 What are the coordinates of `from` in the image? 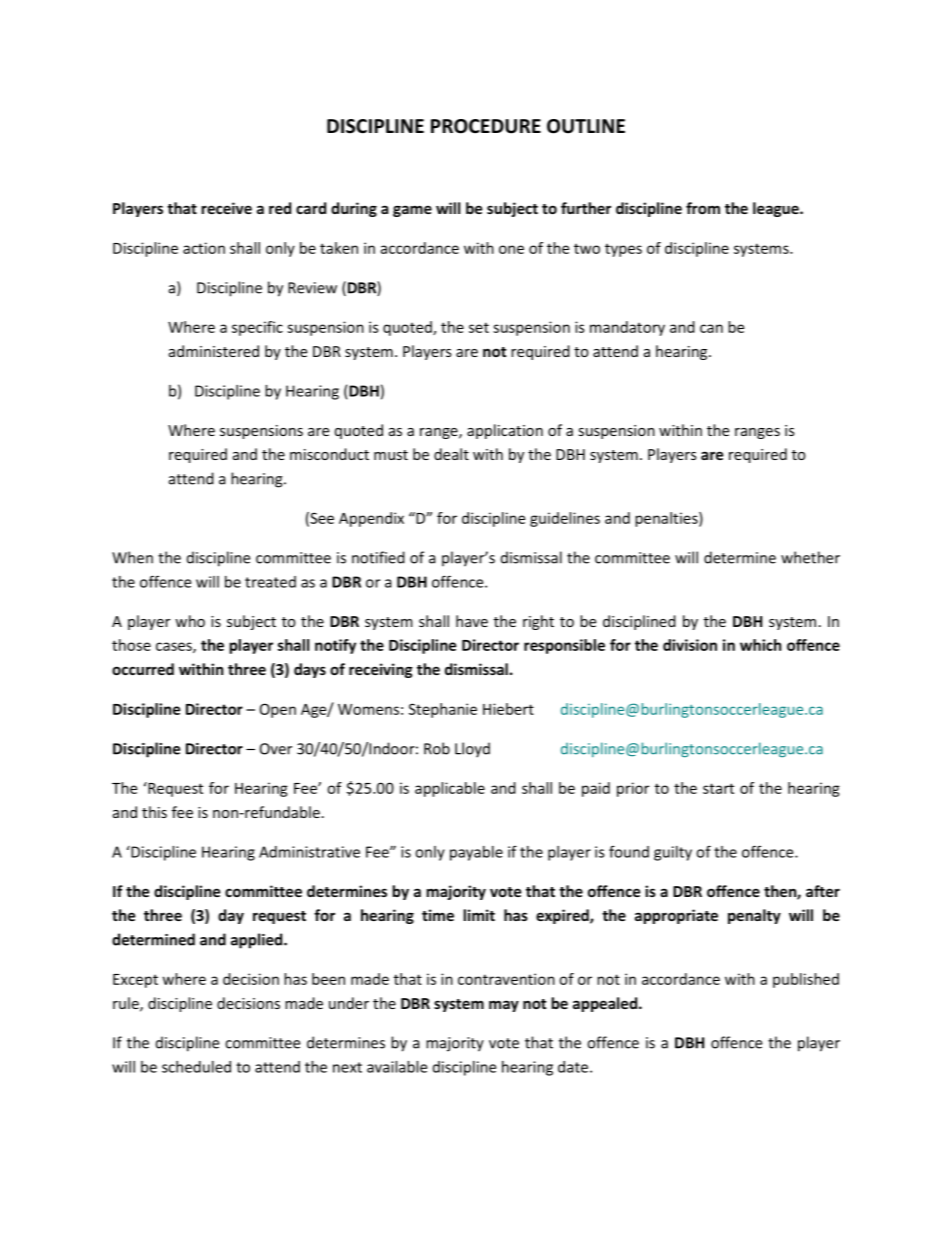 It's located at (703, 208).
